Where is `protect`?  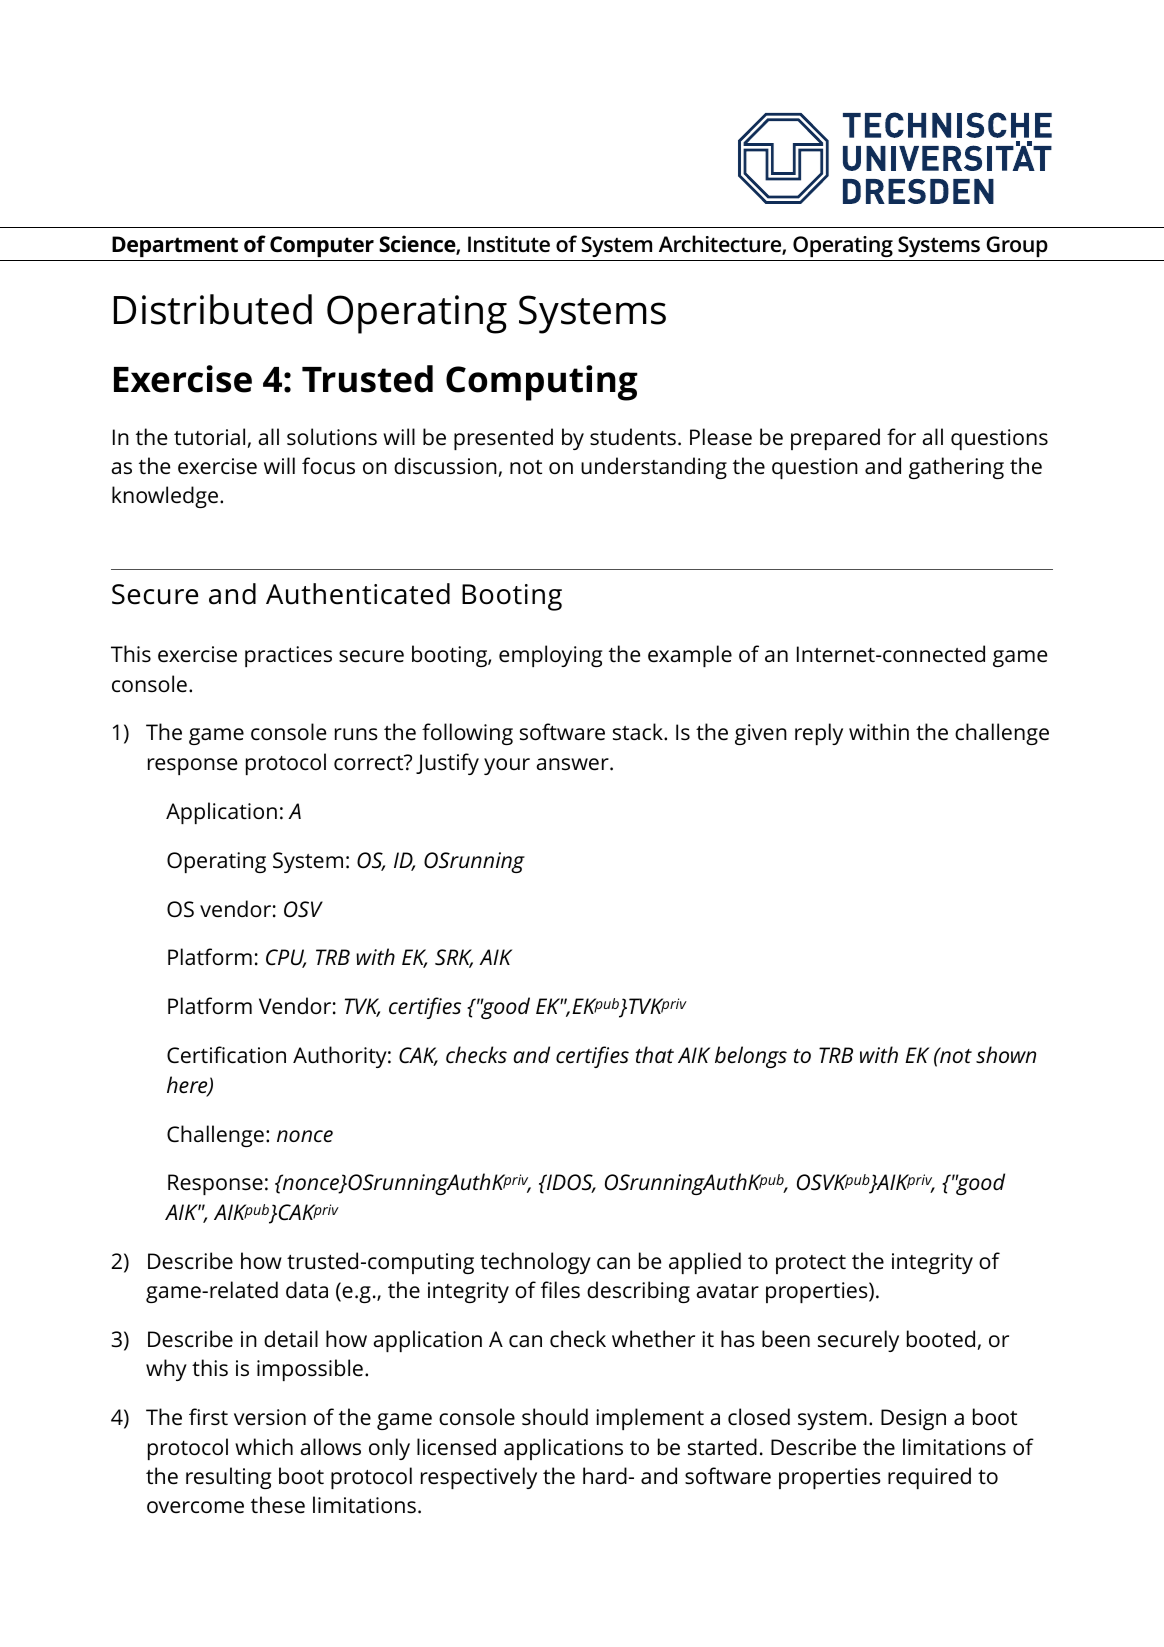 protect is located at coordinates (811, 1264).
